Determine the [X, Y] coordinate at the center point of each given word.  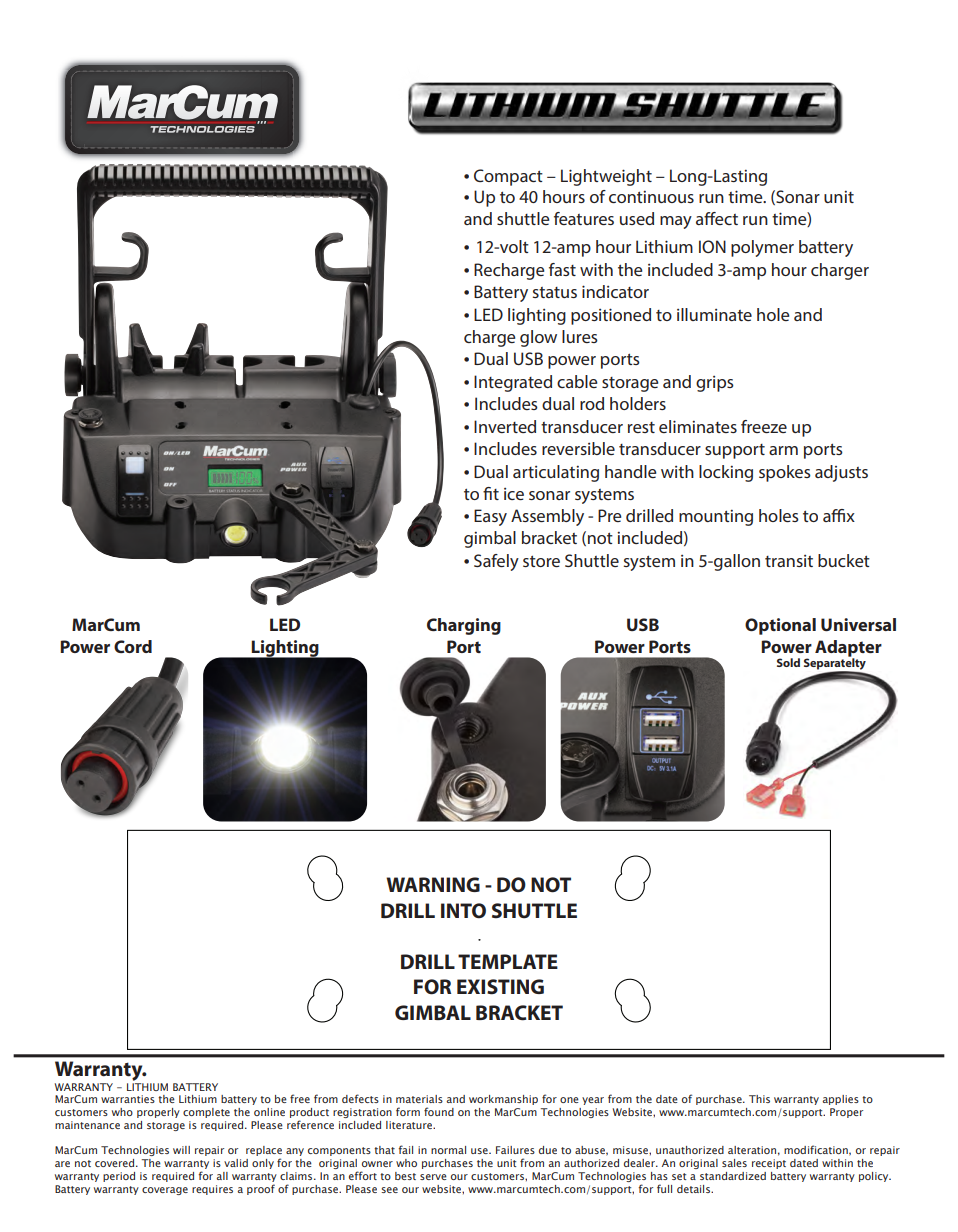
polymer [762, 248]
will [181, 1150]
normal [448, 1150]
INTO [463, 911]
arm [783, 450]
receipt [769, 1164]
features [584, 218]
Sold [788, 662]
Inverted [505, 426]
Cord [133, 646]
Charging [464, 626]
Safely [496, 562]
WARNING [433, 884]
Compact [508, 177]
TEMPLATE [508, 961]
